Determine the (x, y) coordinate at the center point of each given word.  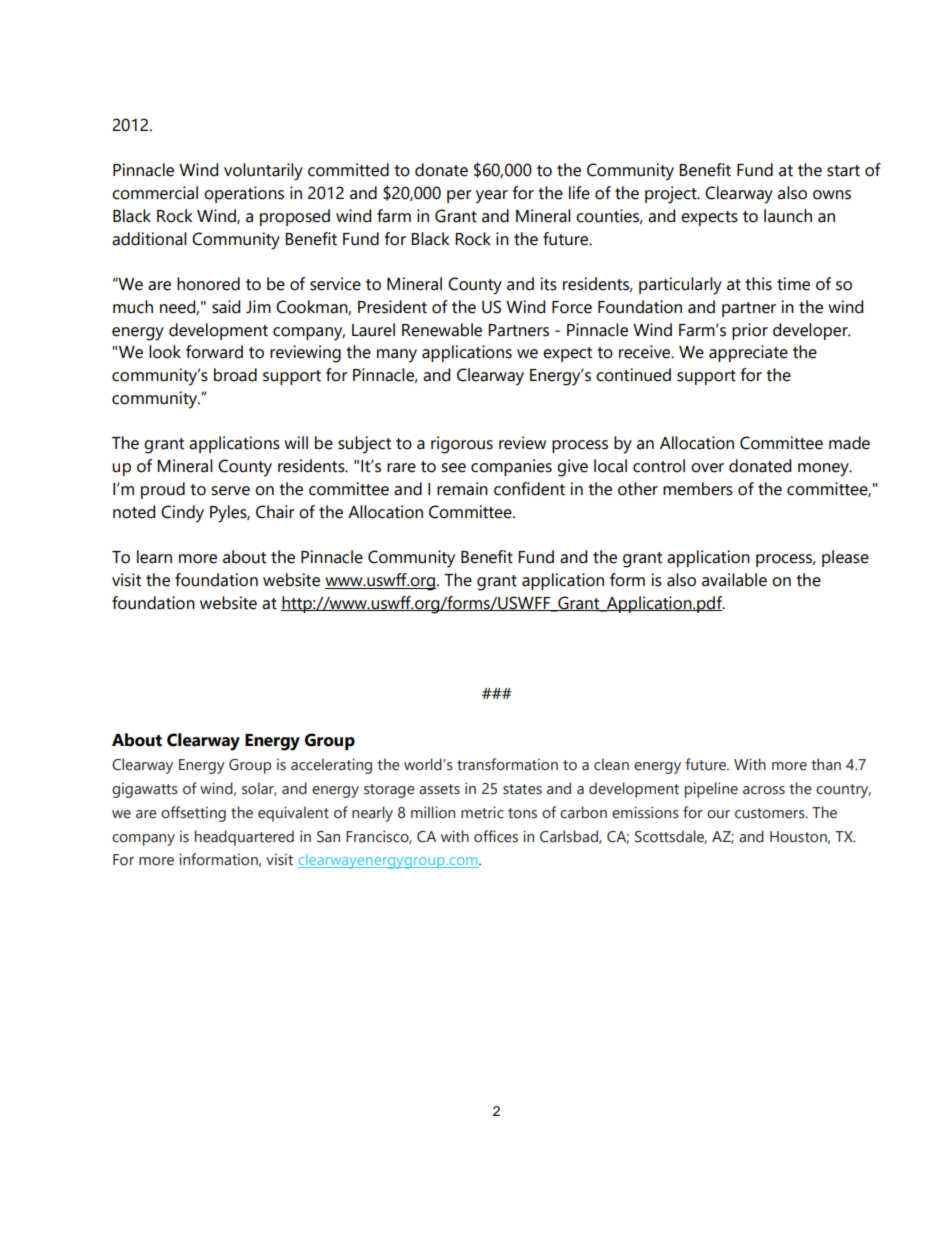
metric (482, 812)
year (492, 197)
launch (788, 216)
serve (230, 491)
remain (462, 489)
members (698, 489)
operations (244, 194)
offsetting (193, 814)
